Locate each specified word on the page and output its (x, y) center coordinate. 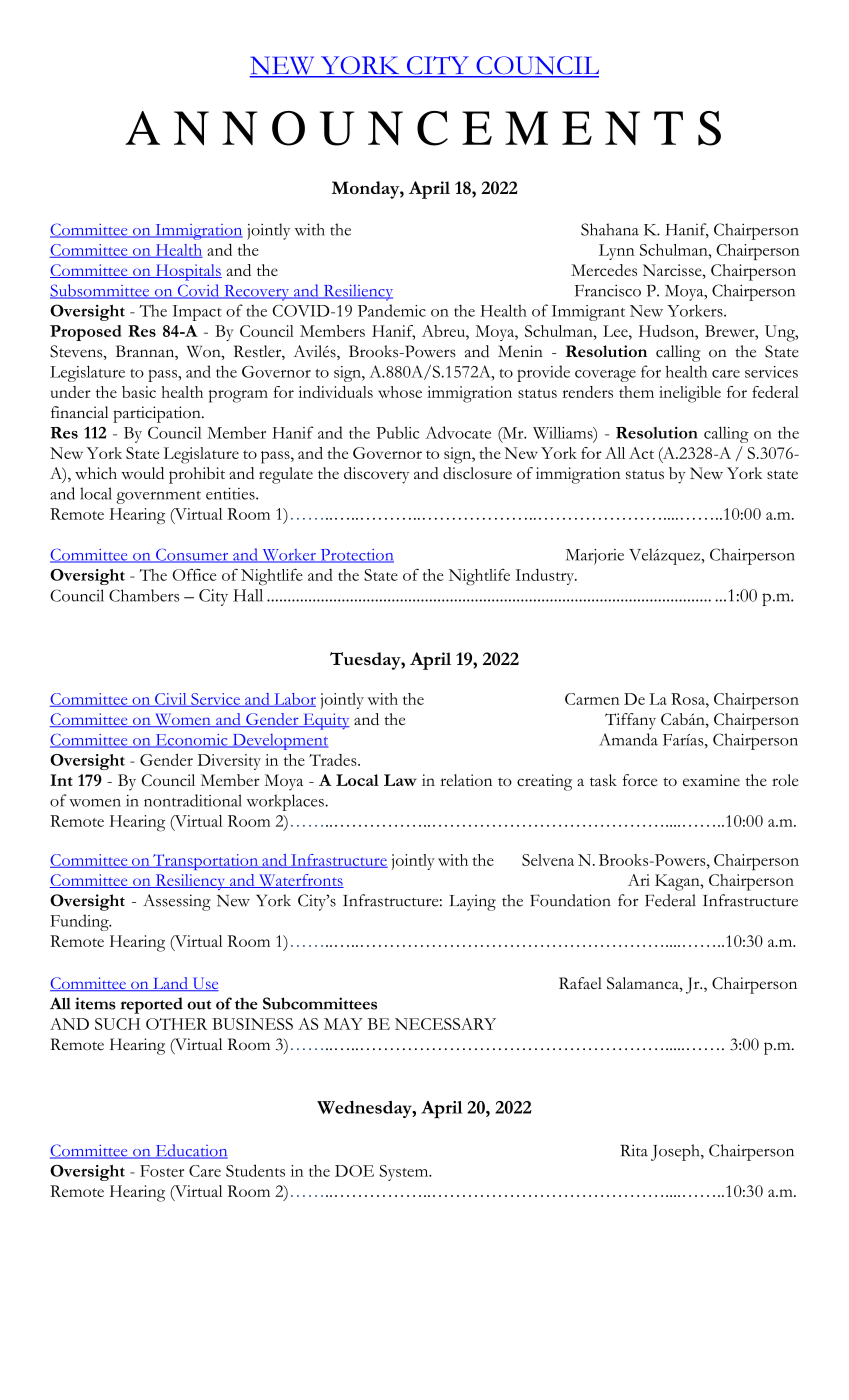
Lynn (617, 252)
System (405, 1173)
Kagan (678, 882)
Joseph (676, 1152)
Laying (473, 902)
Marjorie (595, 557)
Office (194, 574)
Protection (356, 556)
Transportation (206, 862)
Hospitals (187, 272)
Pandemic (392, 310)
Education (190, 1151)
